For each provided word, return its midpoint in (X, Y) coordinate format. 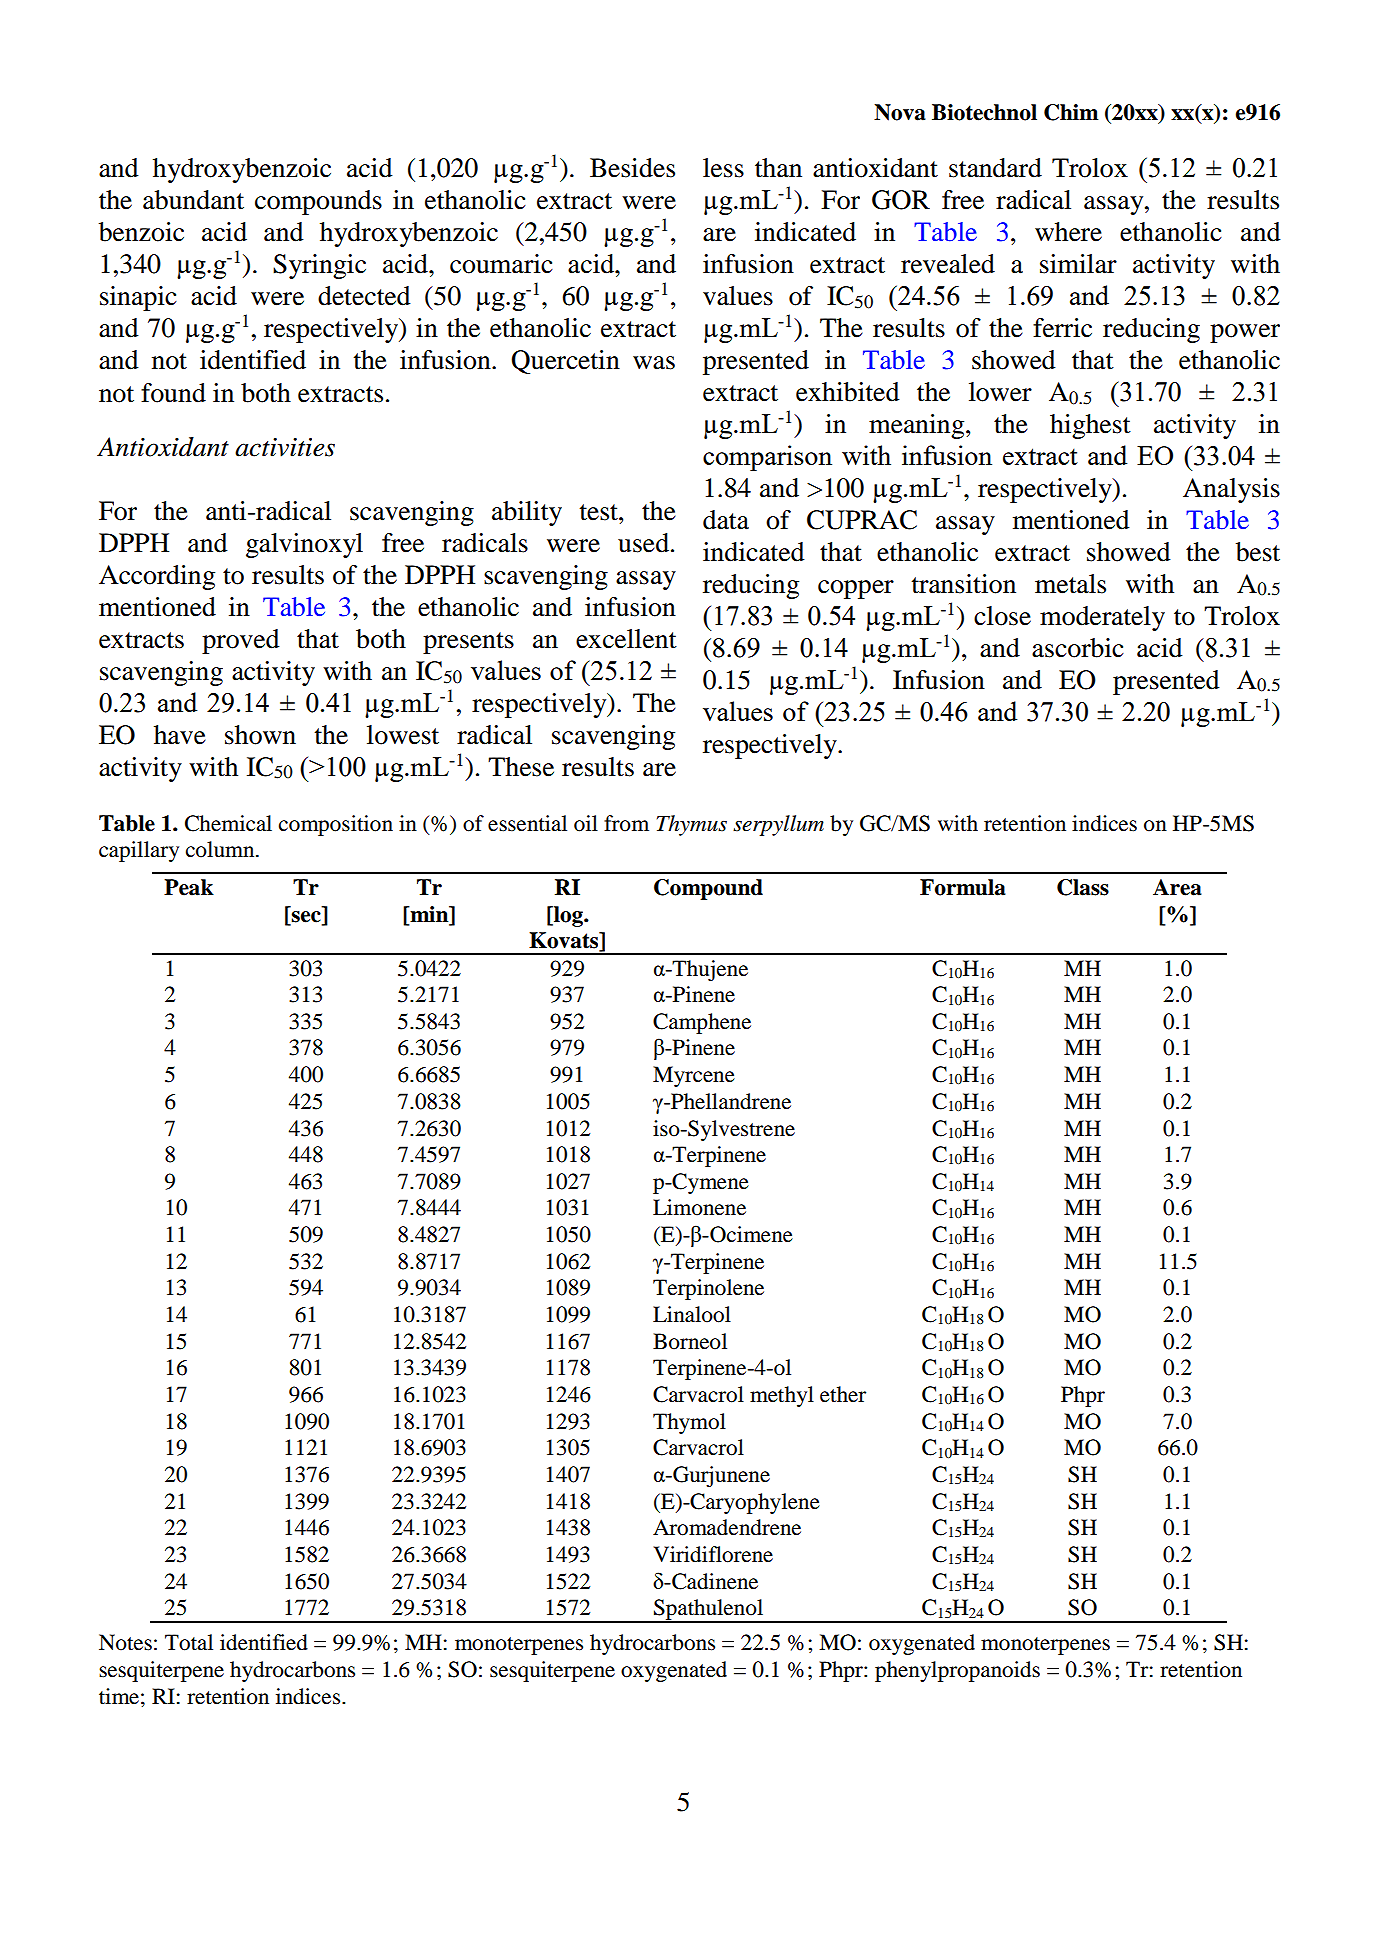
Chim (1071, 112)
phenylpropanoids (957, 1671)
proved (241, 641)
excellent (626, 639)
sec (306, 917)
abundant (193, 200)
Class (1083, 887)
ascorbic (1078, 648)
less (723, 168)
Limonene (699, 1207)
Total (189, 1642)
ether (843, 1394)
